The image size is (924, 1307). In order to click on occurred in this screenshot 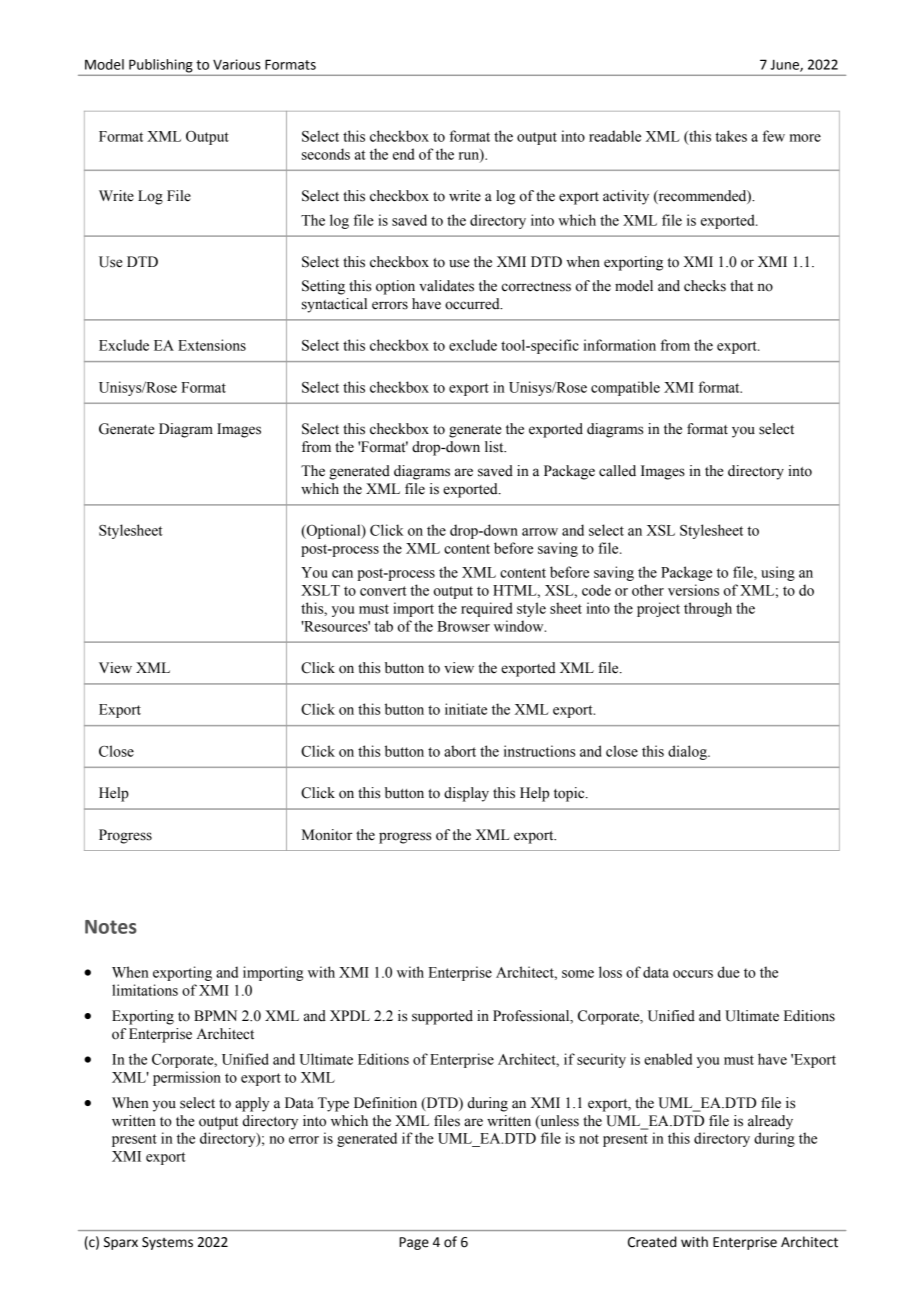, I will do `click(473, 304)`.
